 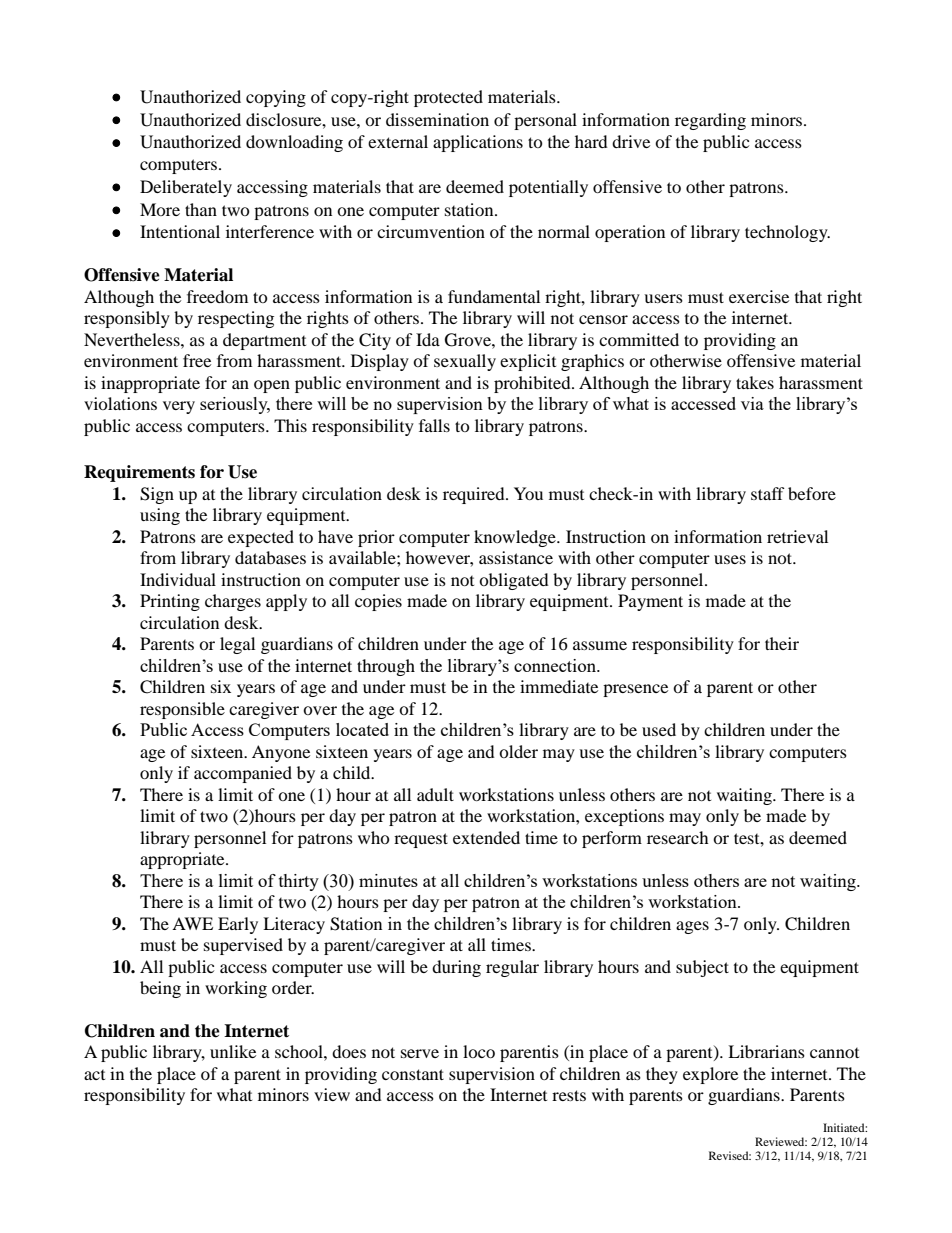 What do you see at coordinates (478, 143) in the screenshot?
I see `applications` at bounding box center [478, 143].
